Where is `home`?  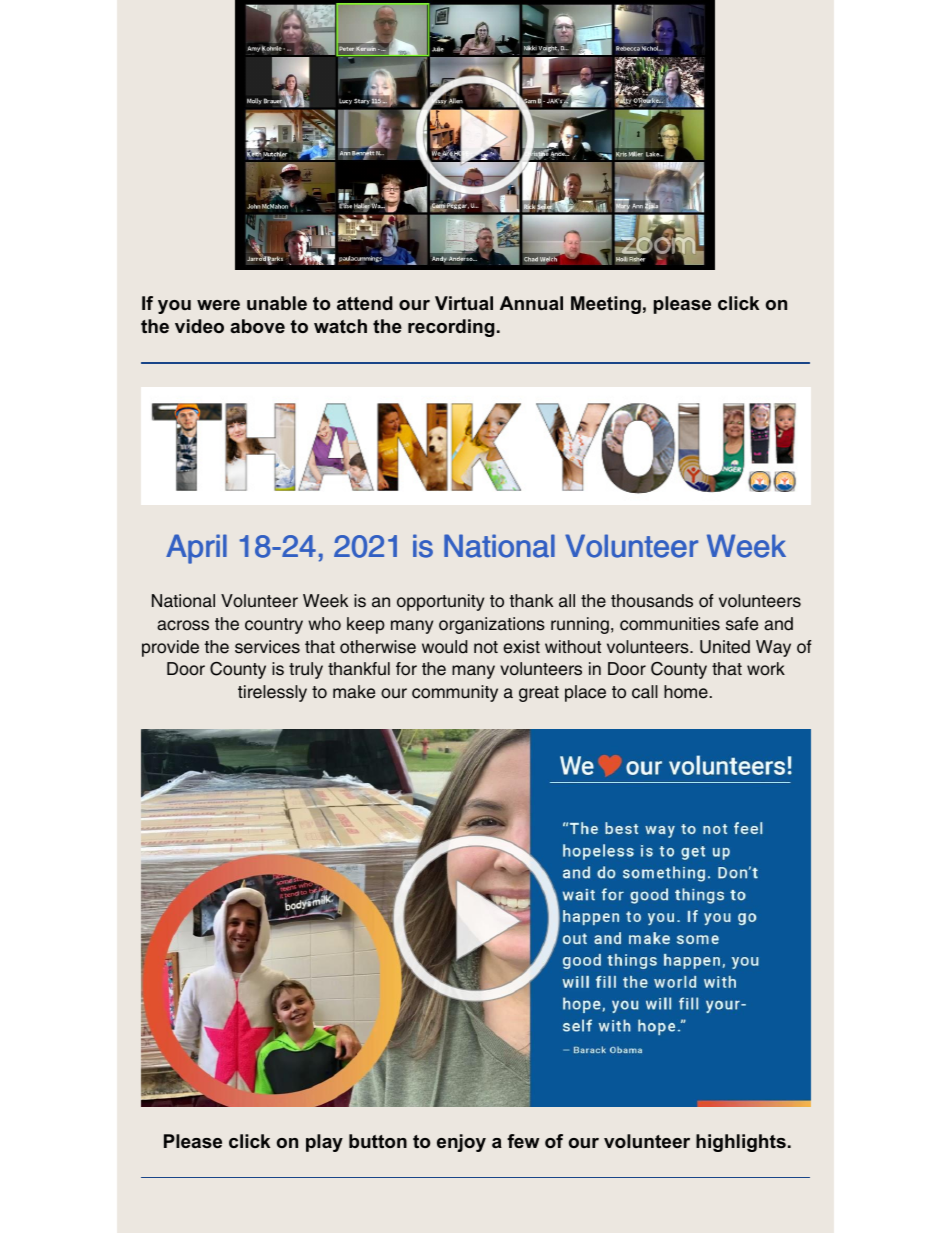 home is located at coordinates (686, 692).
